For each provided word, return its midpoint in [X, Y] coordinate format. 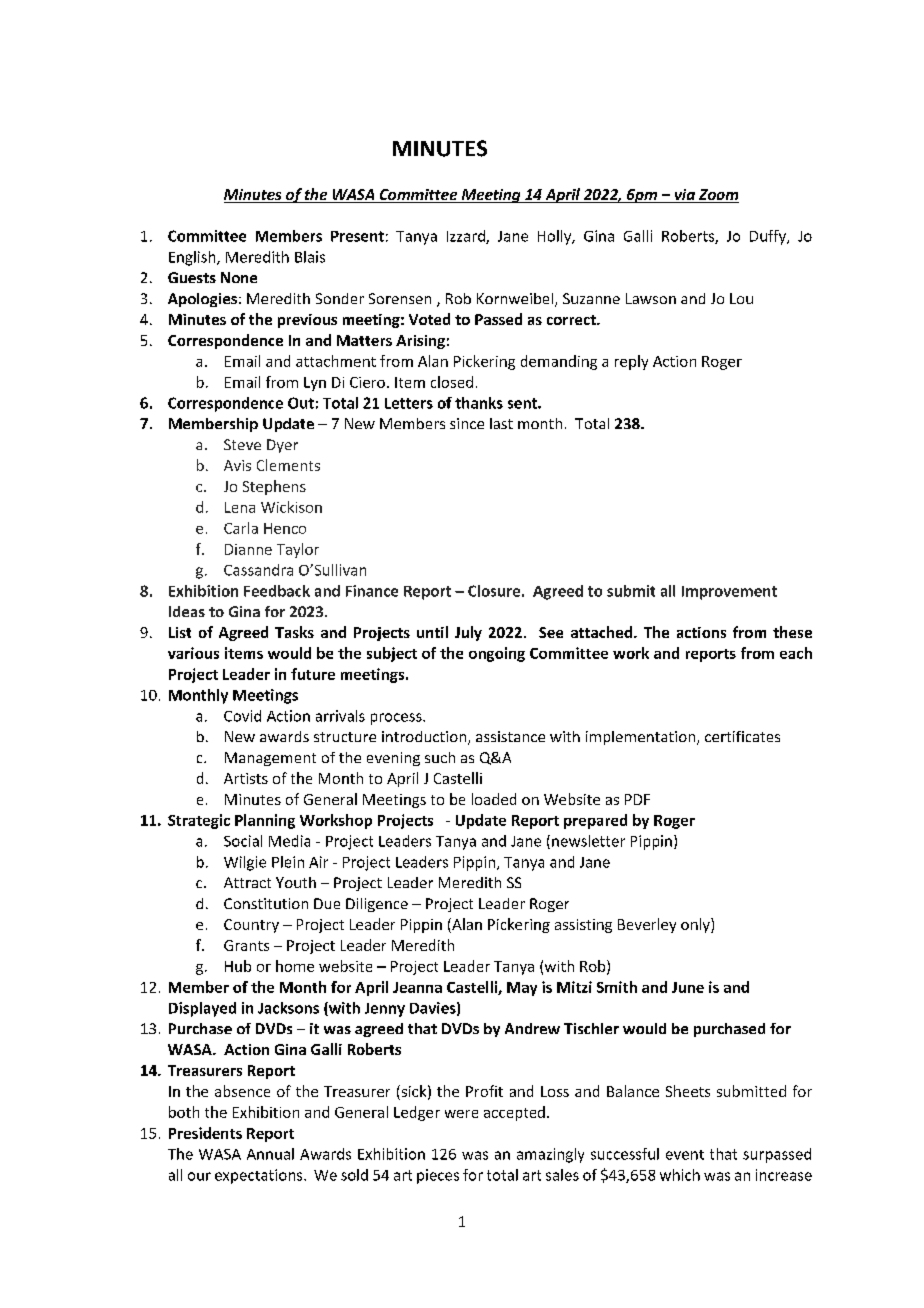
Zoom [717, 196]
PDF [637, 799]
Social [243, 841]
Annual [270, 1154]
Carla [241, 528]
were [461, 1114]
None [239, 277]
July [468, 633]
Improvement [729, 593]
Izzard [467, 237]
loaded [494, 799]
